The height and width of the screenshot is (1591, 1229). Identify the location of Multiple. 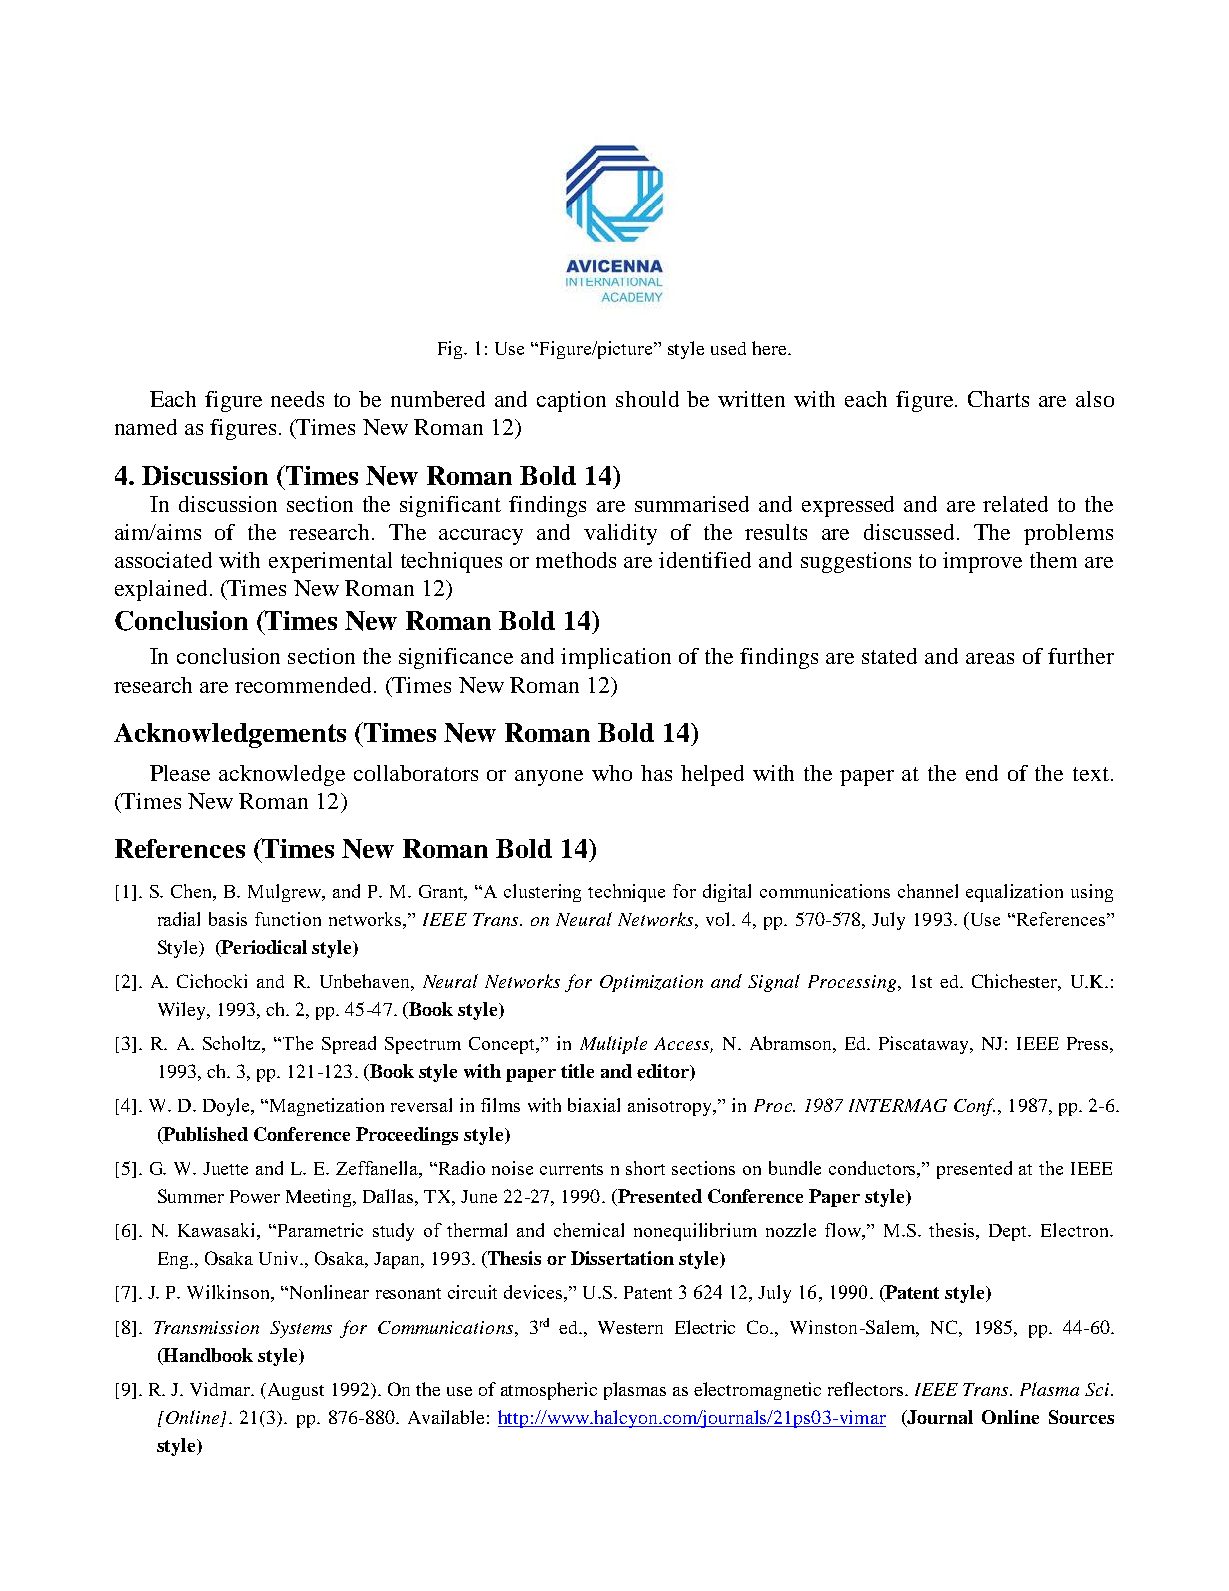
(613, 1045).
